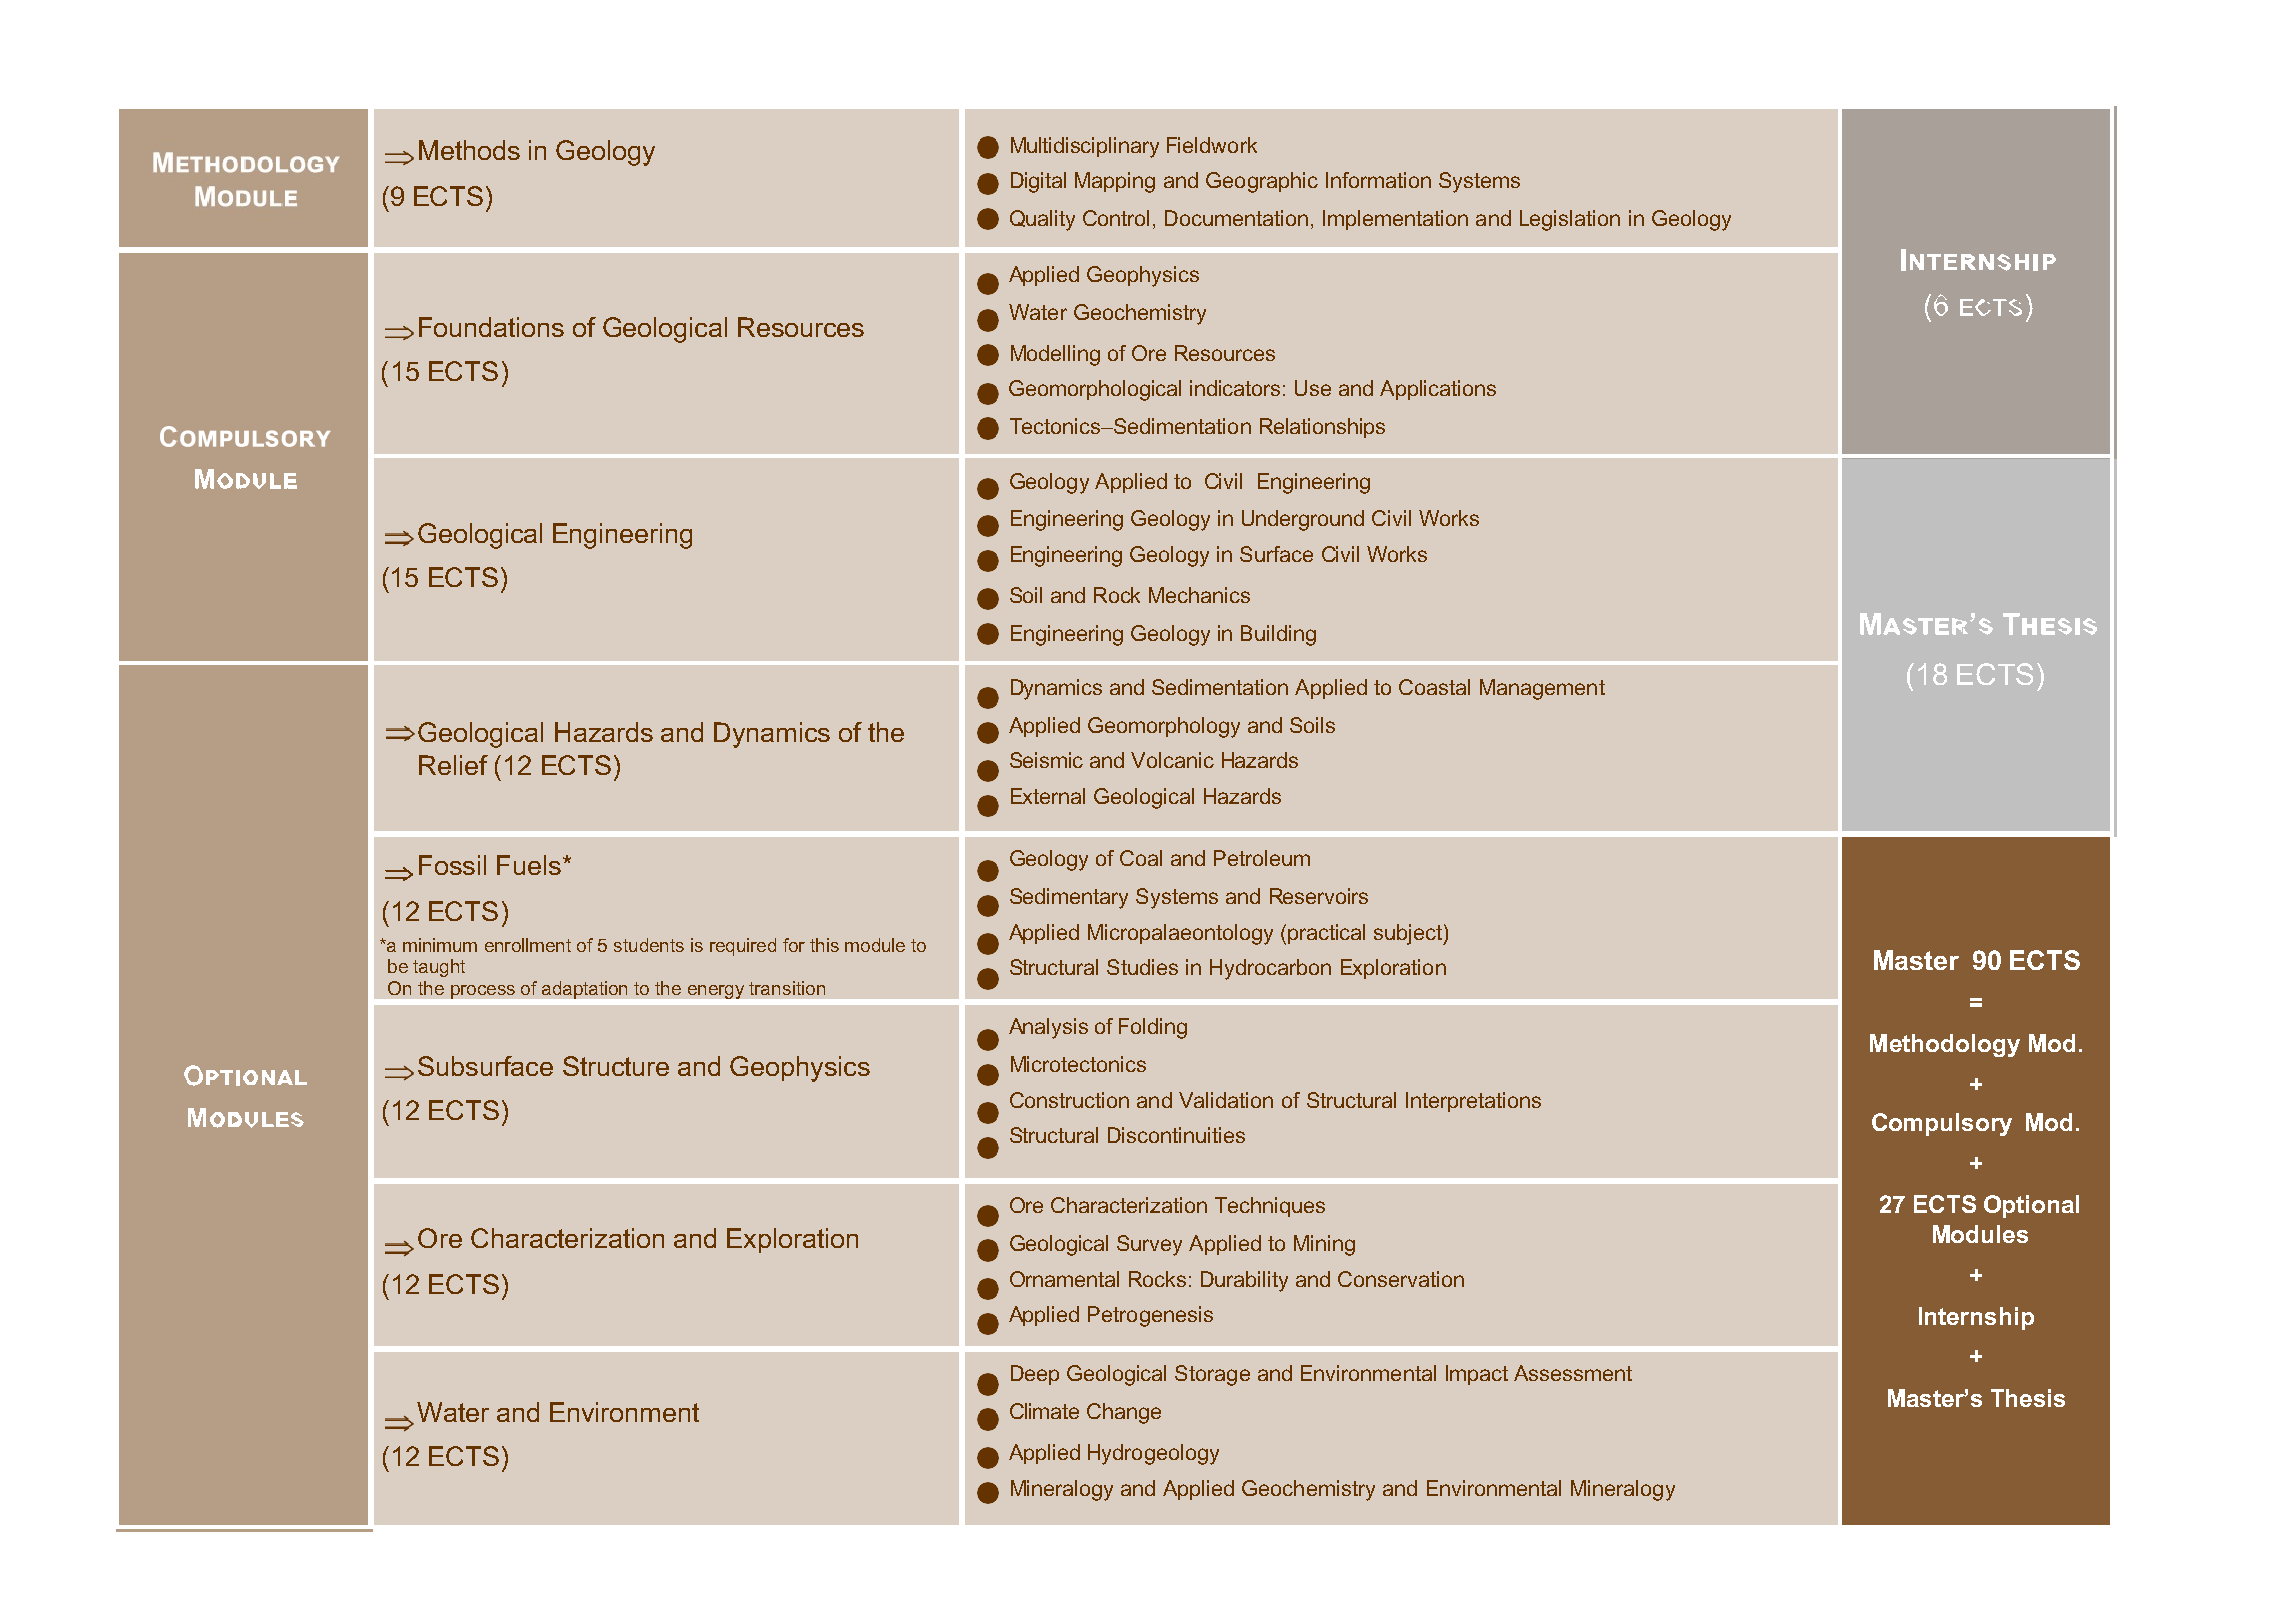 The image size is (2294, 1624). What do you see at coordinates (1542, 689) in the screenshot?
I see `Management` at bounding box center [1542, 689].
